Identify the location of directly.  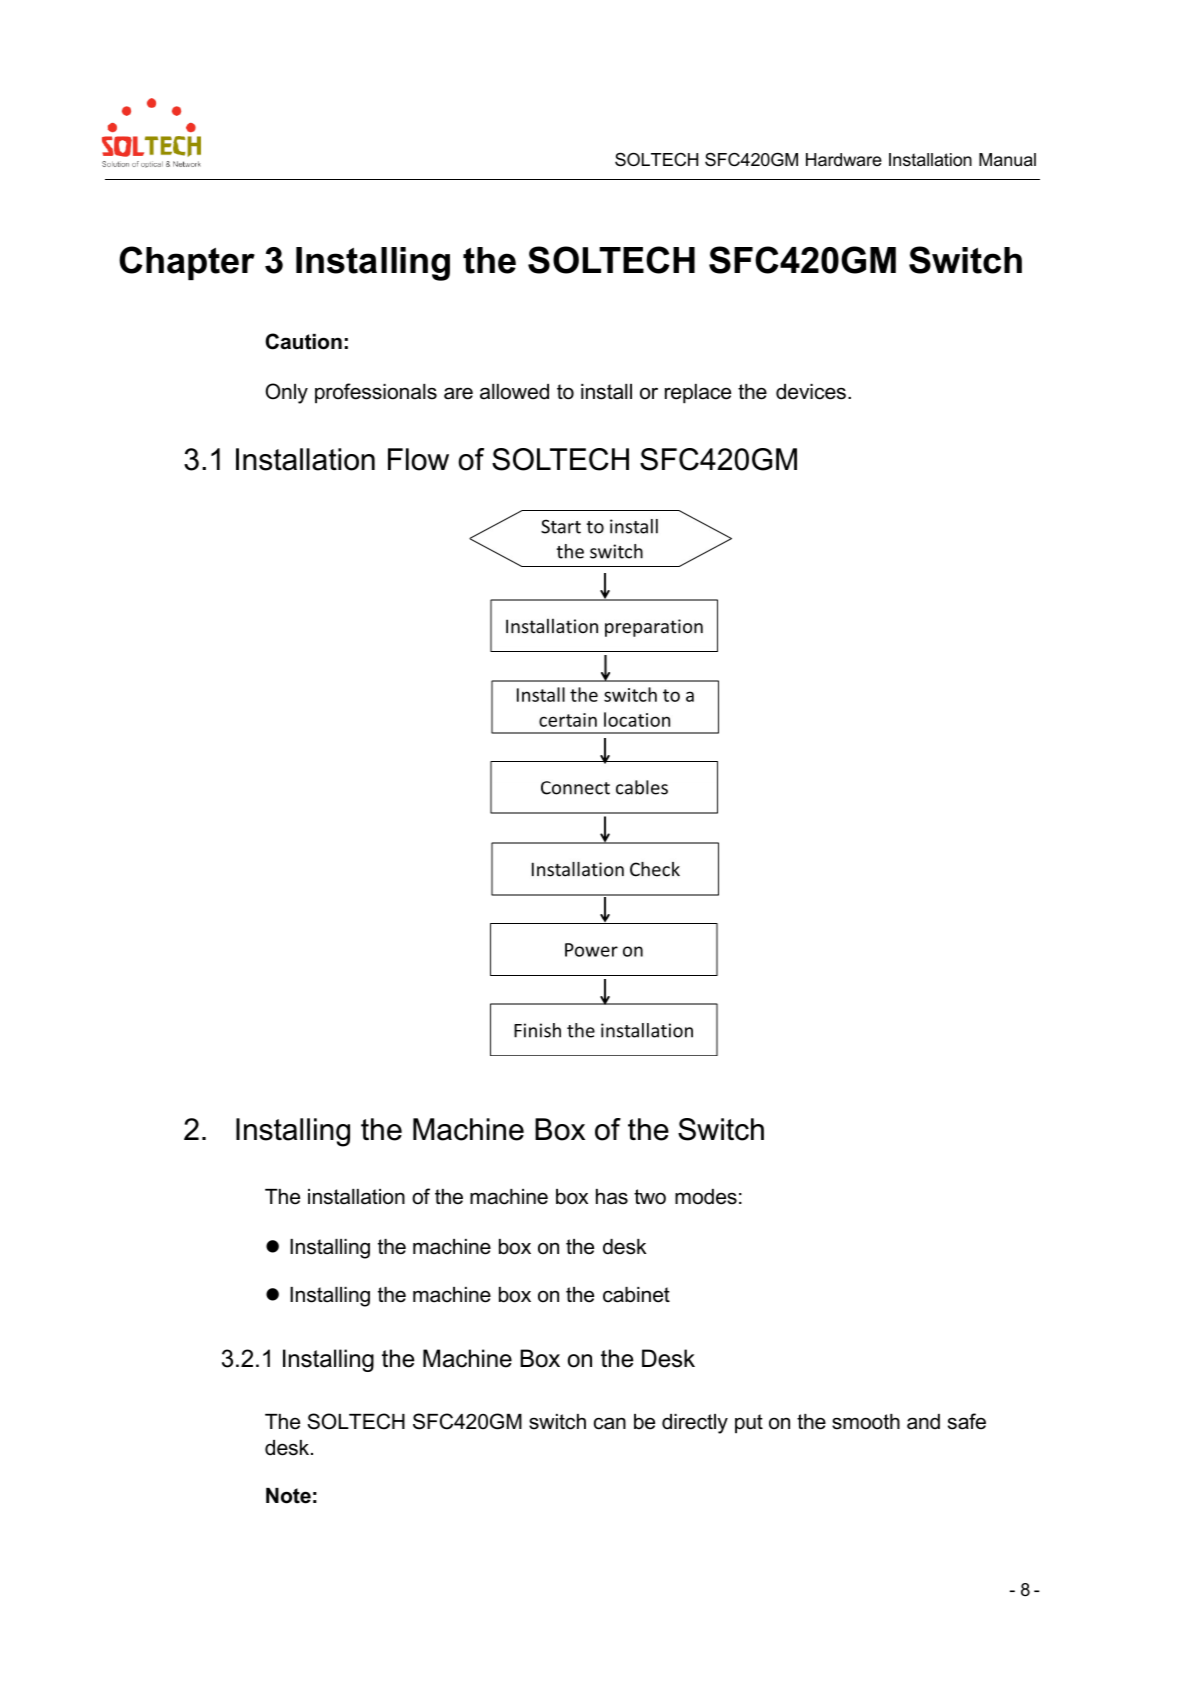
(695, 1424).
